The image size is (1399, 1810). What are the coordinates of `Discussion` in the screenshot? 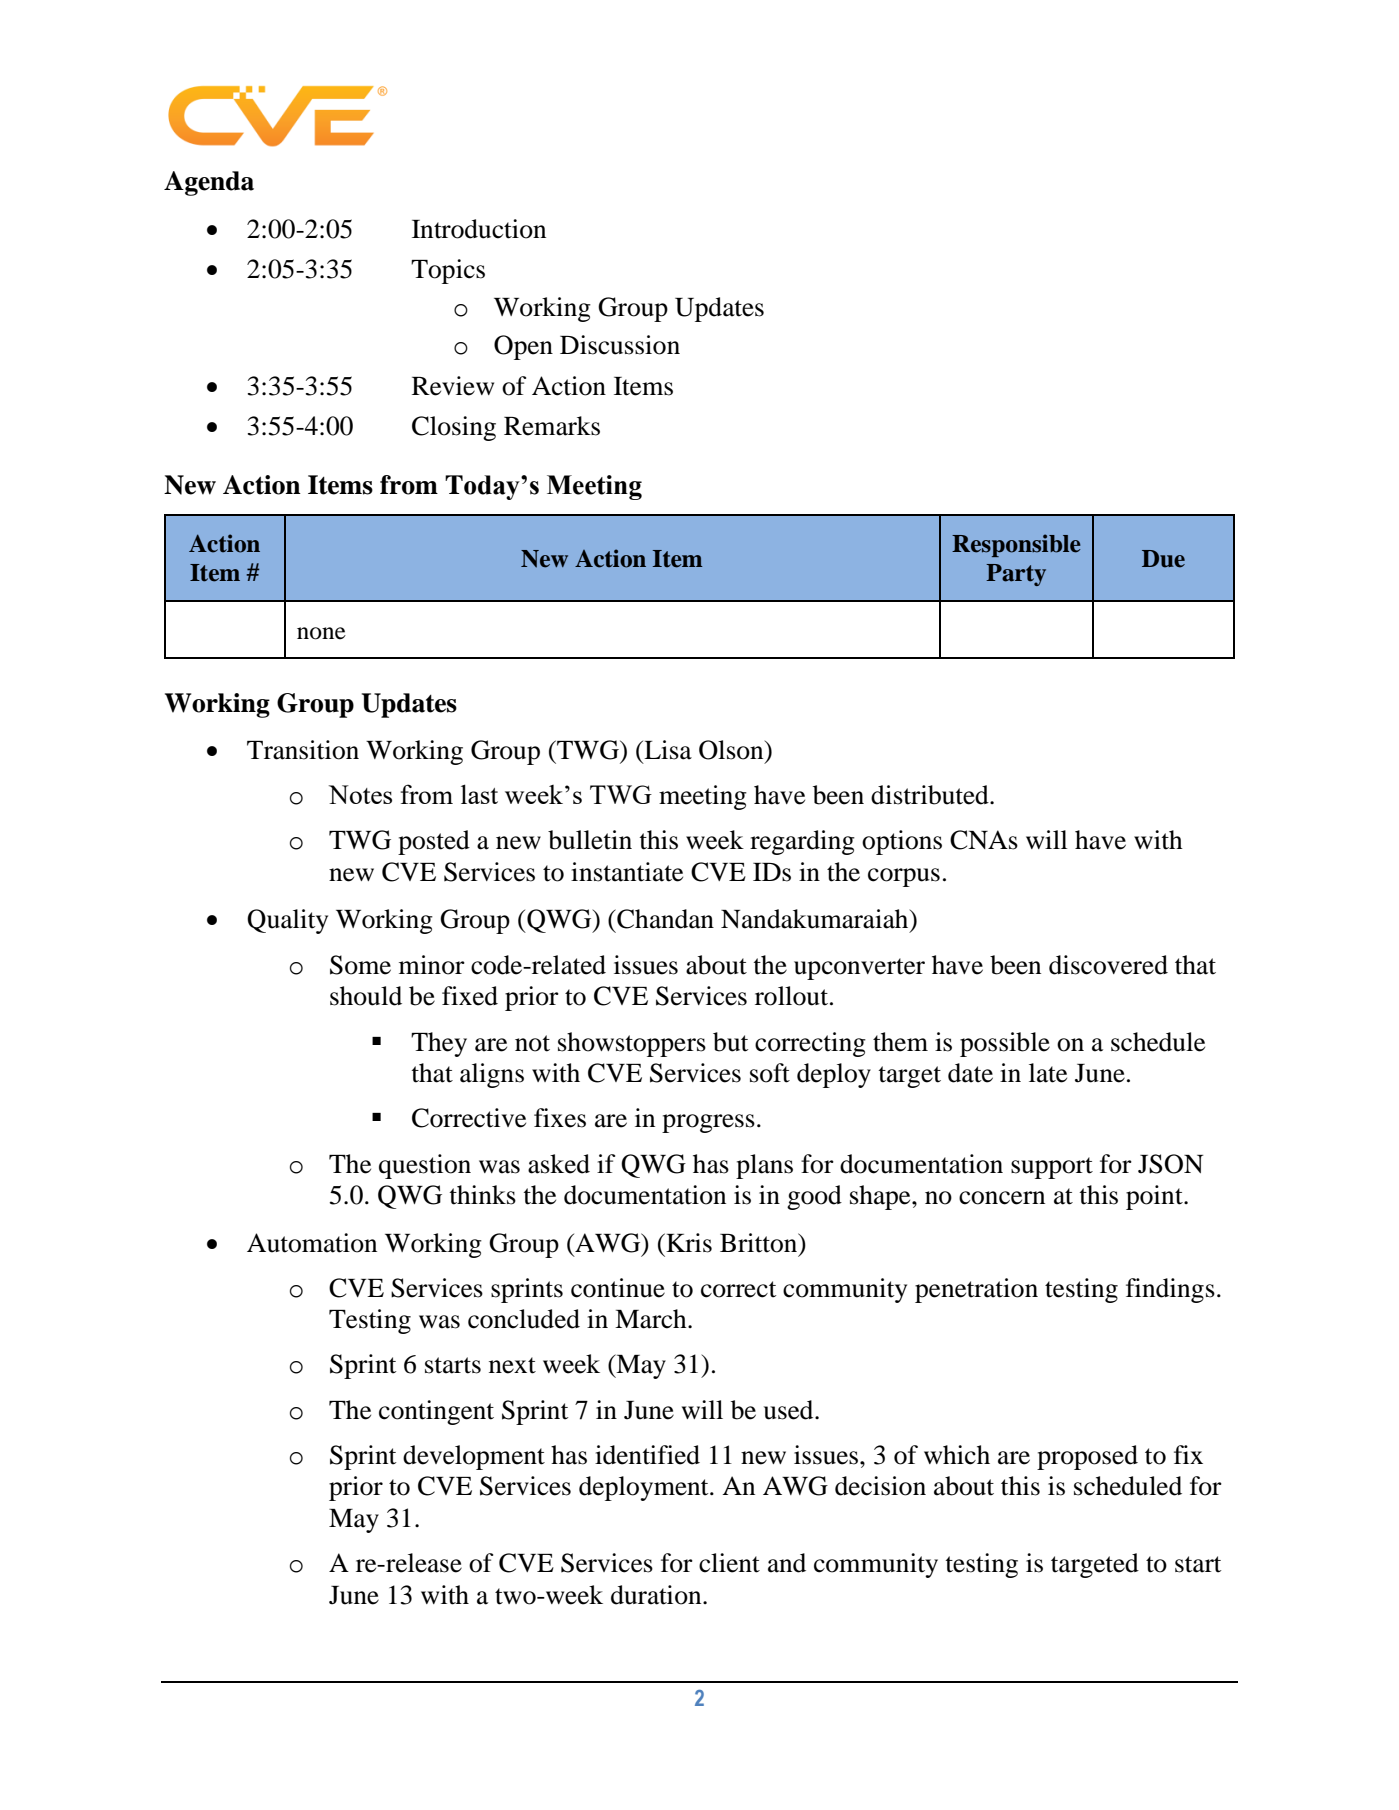 It's located at (620, 345).
